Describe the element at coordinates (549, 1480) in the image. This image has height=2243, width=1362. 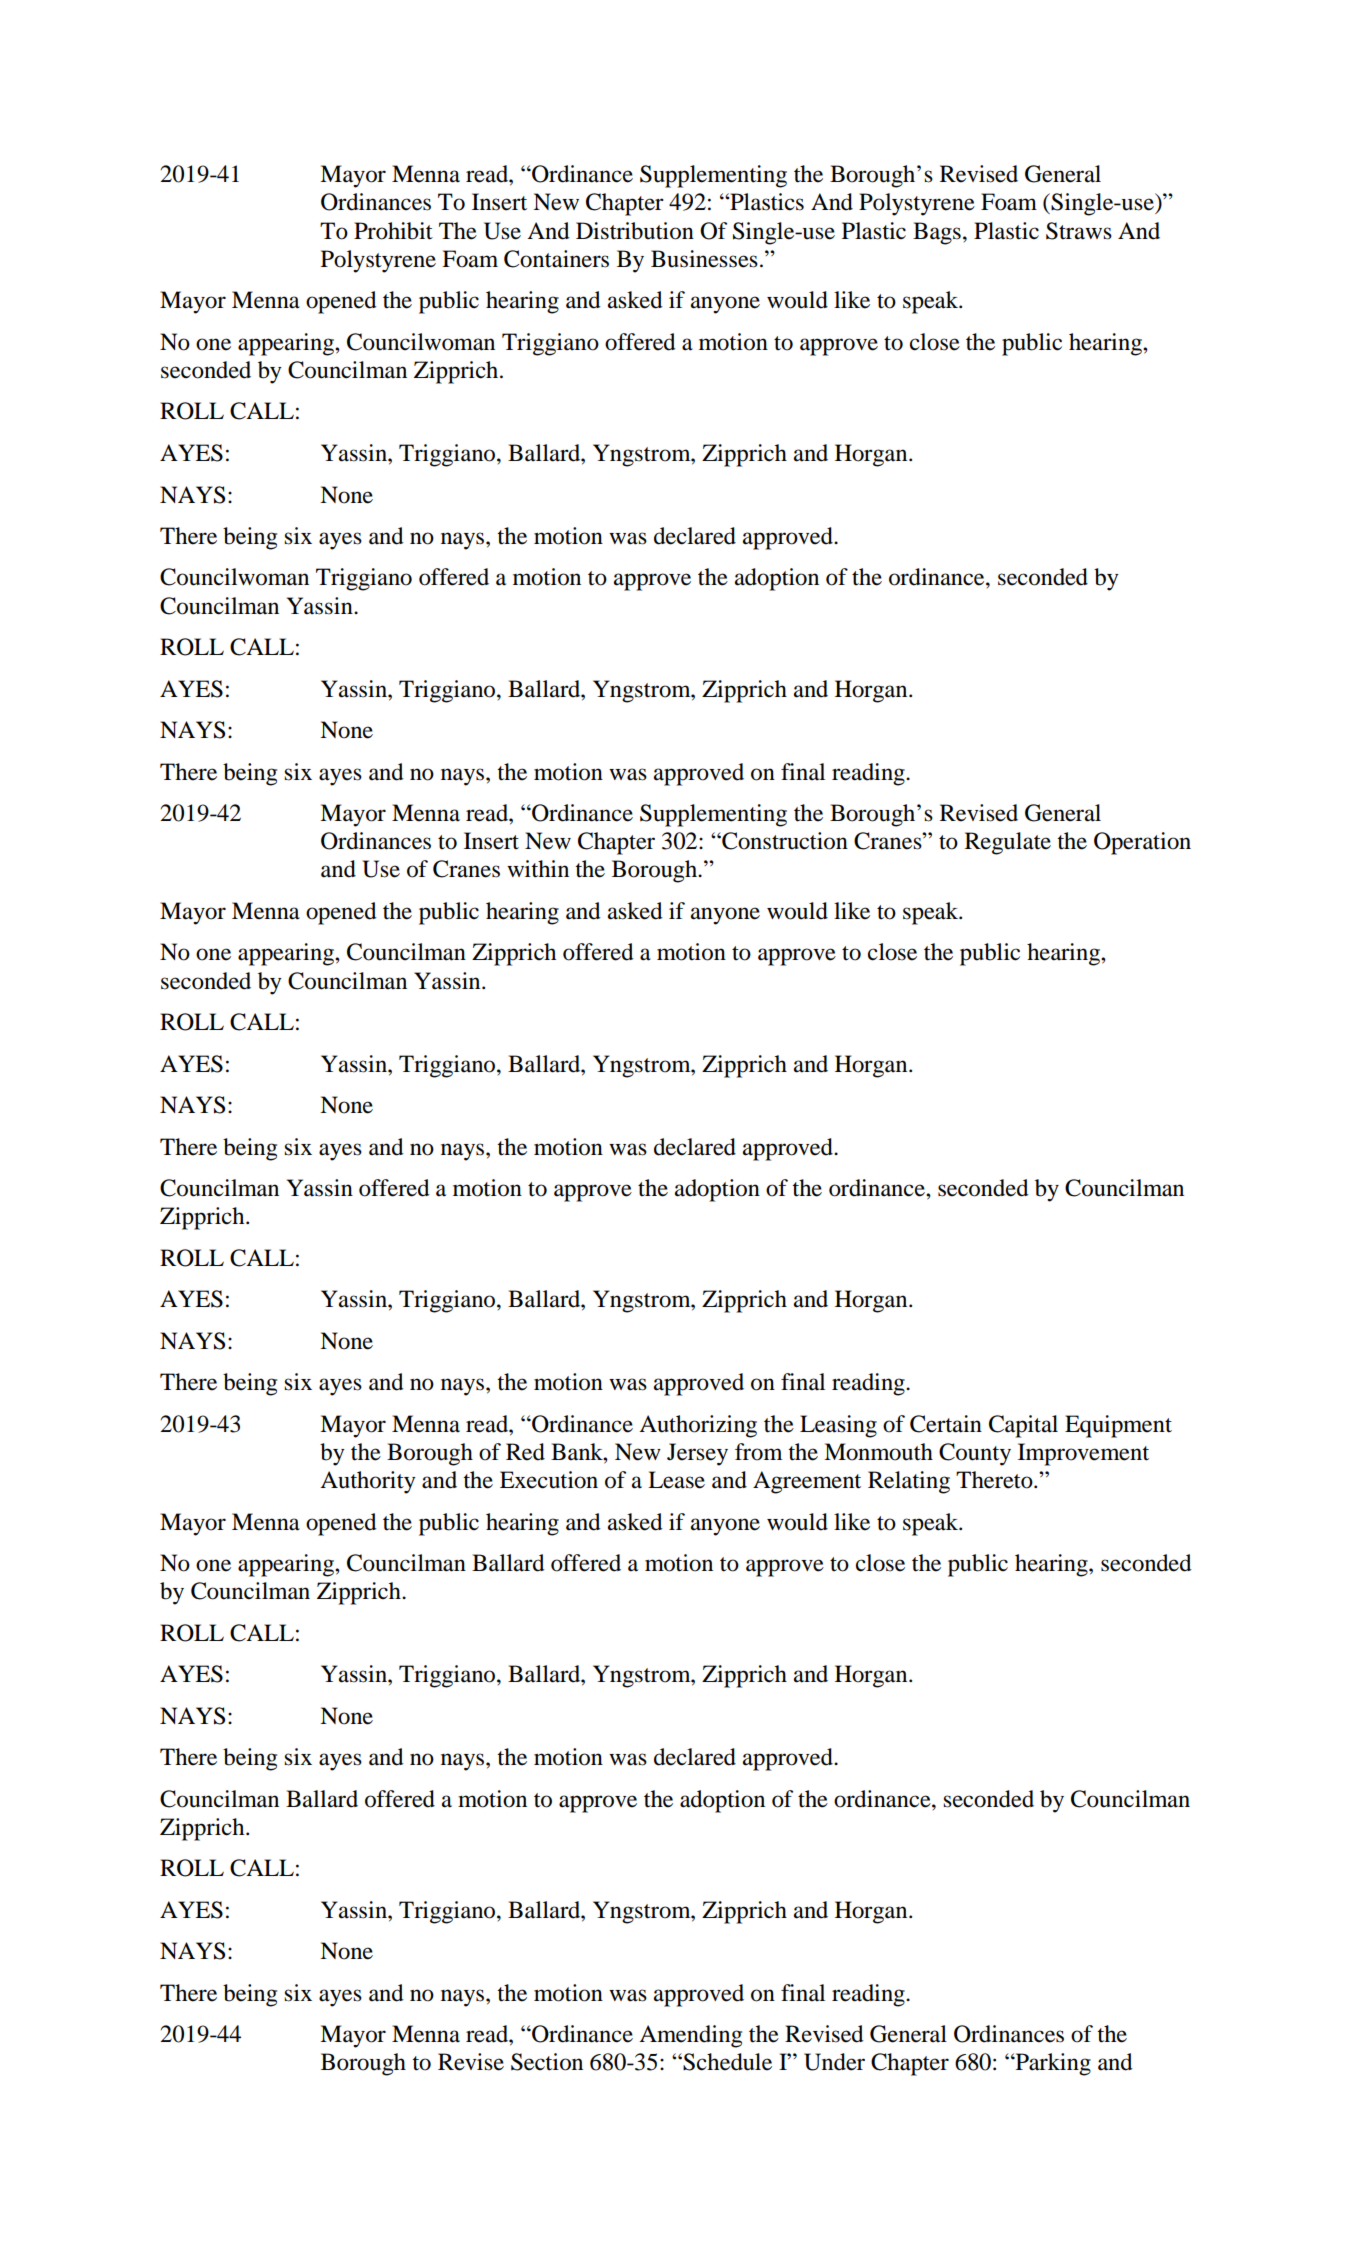
I see `Execution` at that location.
